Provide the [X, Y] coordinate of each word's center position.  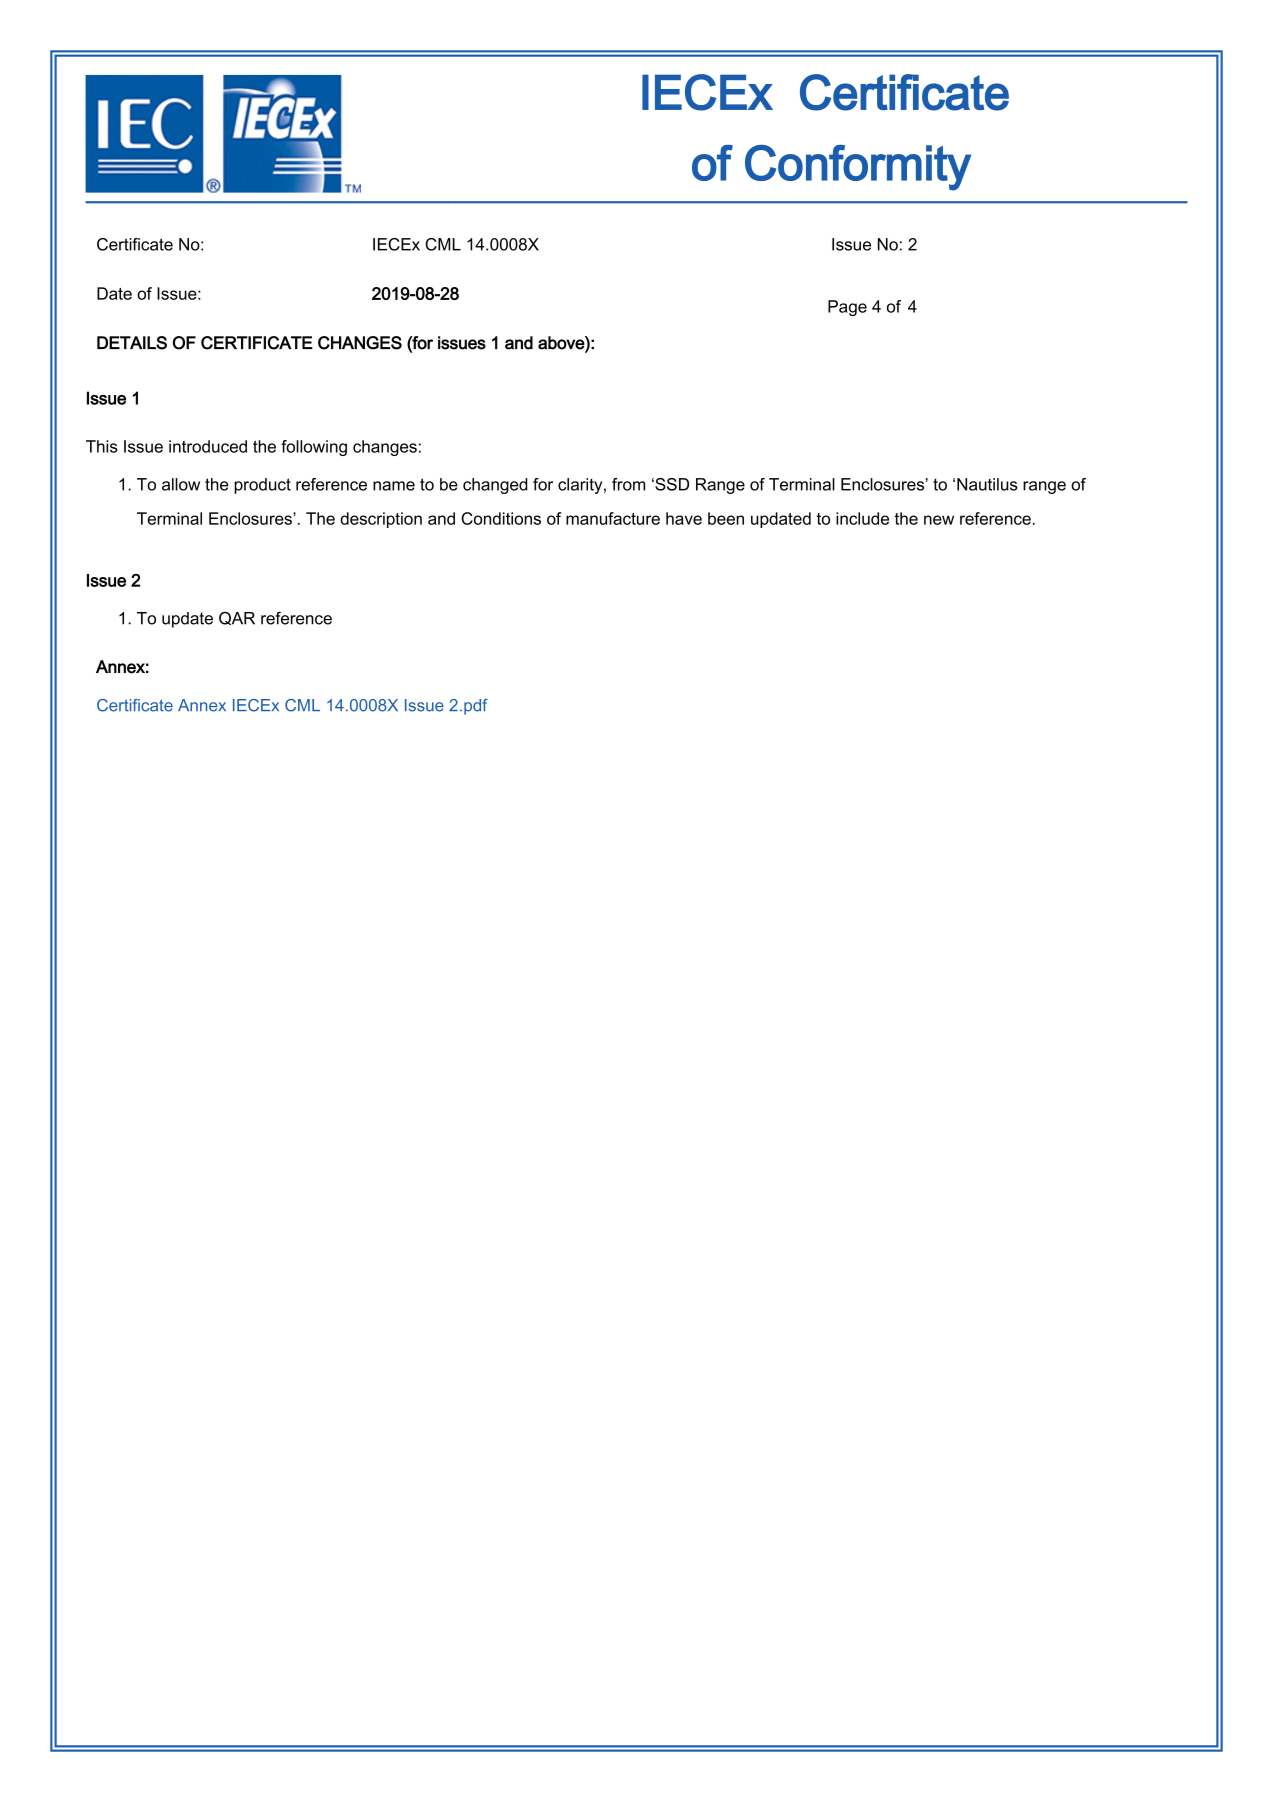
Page [847, 308]
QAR [237, 618]
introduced [208, 446]
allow [181, 484]
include [862, 518]
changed [495, 486]
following [314, 448]
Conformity [858, 168]
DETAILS [132, 343]
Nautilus [987, 484]
